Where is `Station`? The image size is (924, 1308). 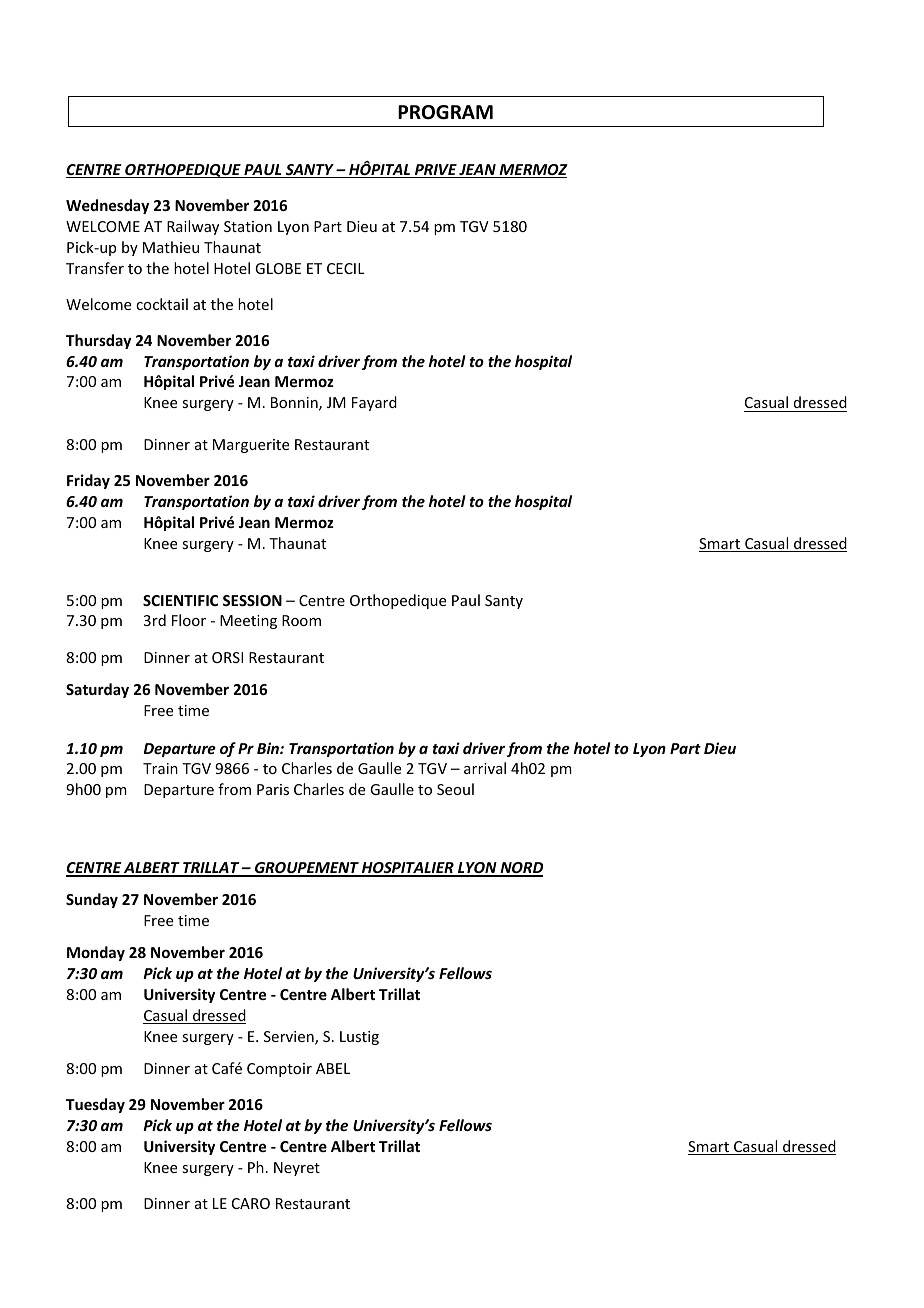 Station is located at coordinates (248, 226).
